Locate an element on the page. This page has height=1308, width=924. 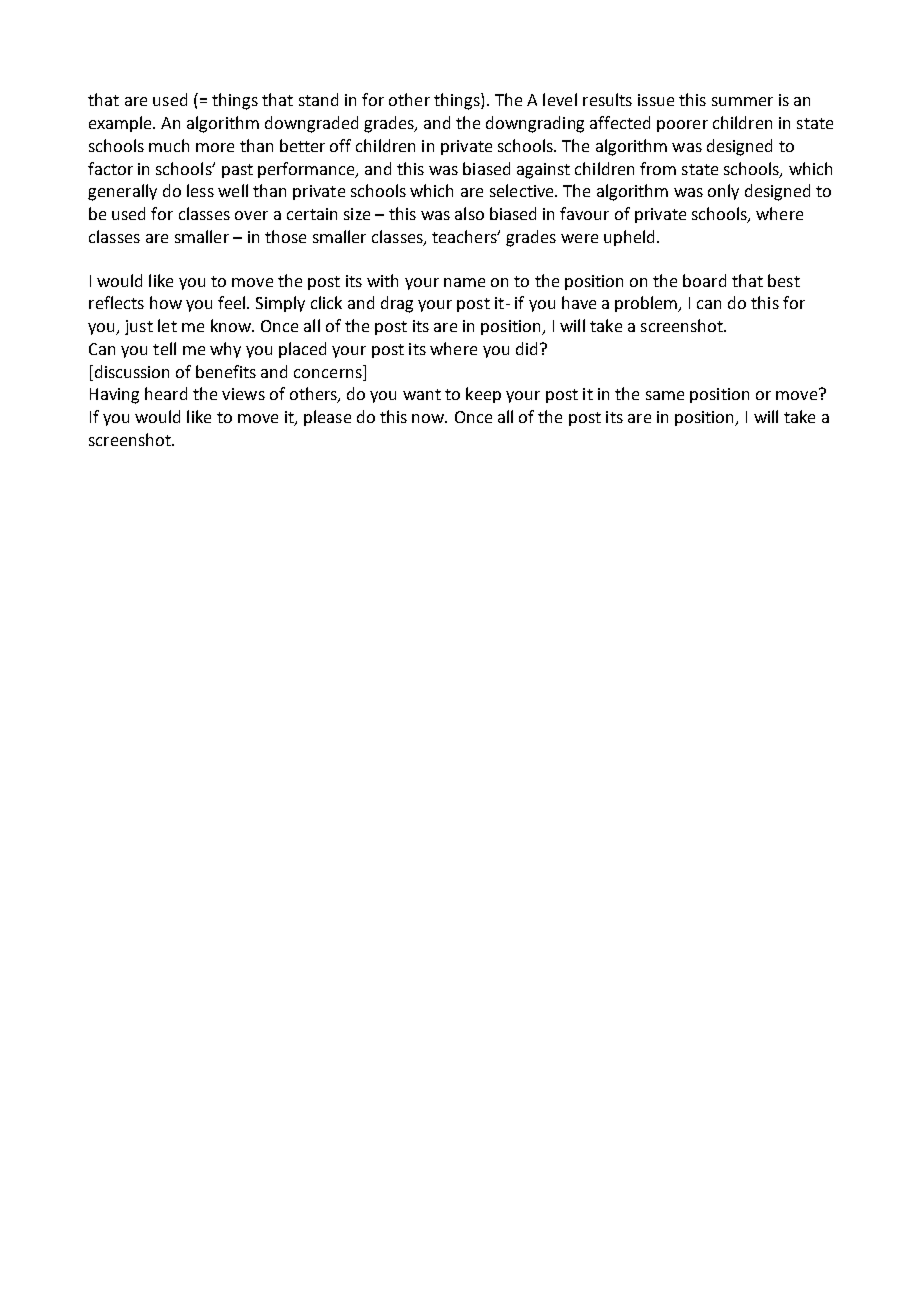
heard is located at coordinates (166, 393).
